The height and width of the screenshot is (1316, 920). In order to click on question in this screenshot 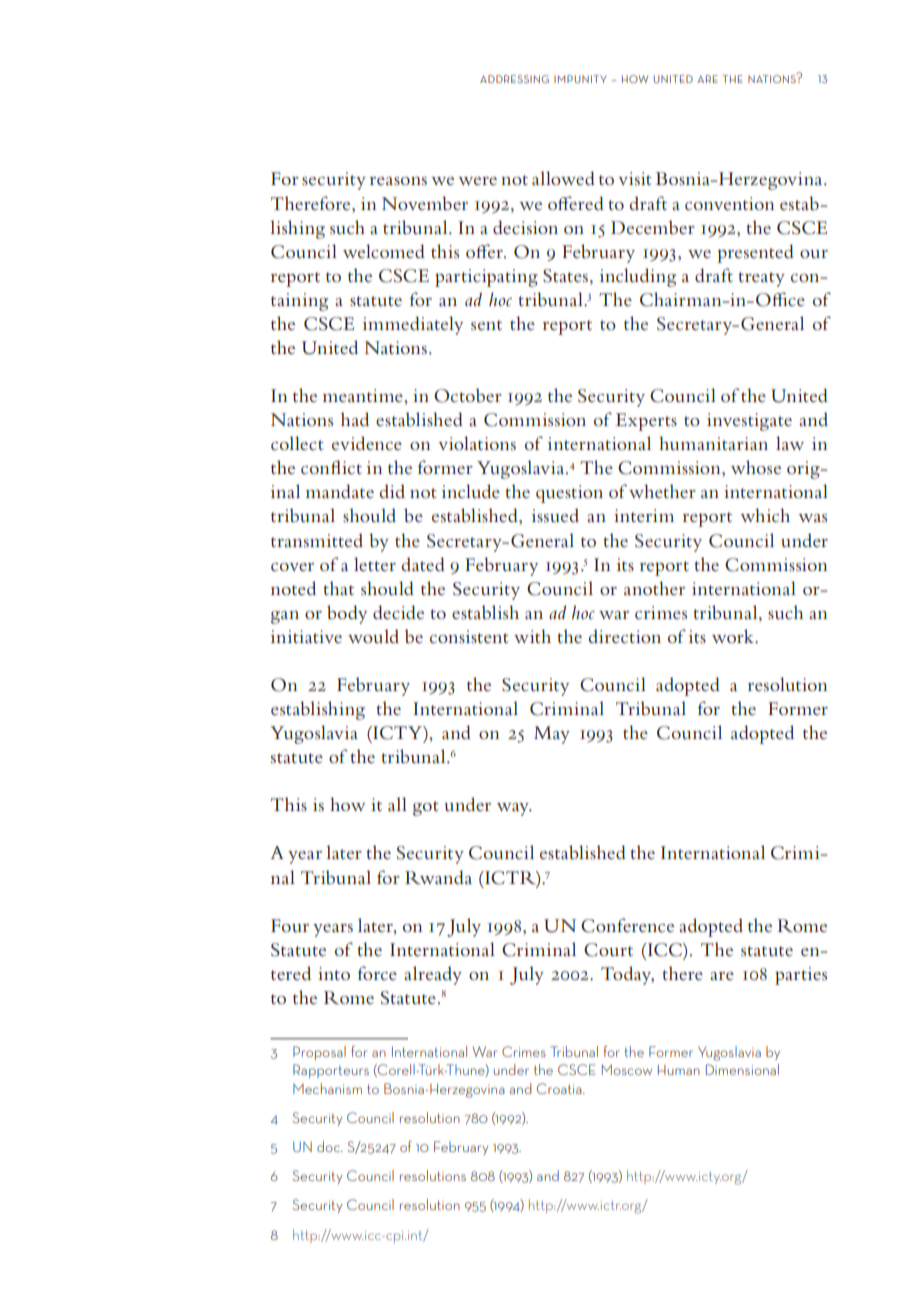, I will do `click(569, 494)`.
